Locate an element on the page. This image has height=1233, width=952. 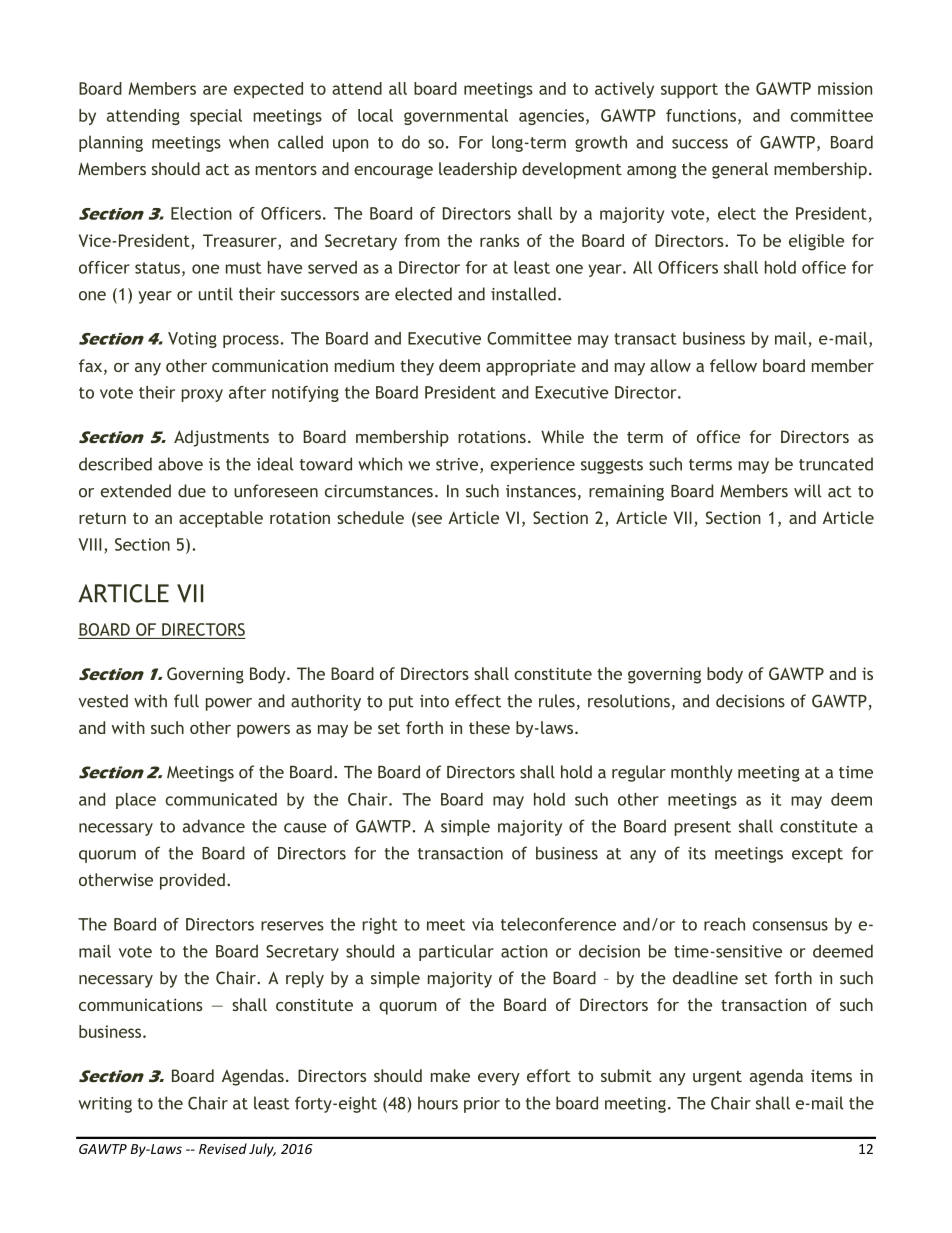
via is located at coordinates (483, 924).
